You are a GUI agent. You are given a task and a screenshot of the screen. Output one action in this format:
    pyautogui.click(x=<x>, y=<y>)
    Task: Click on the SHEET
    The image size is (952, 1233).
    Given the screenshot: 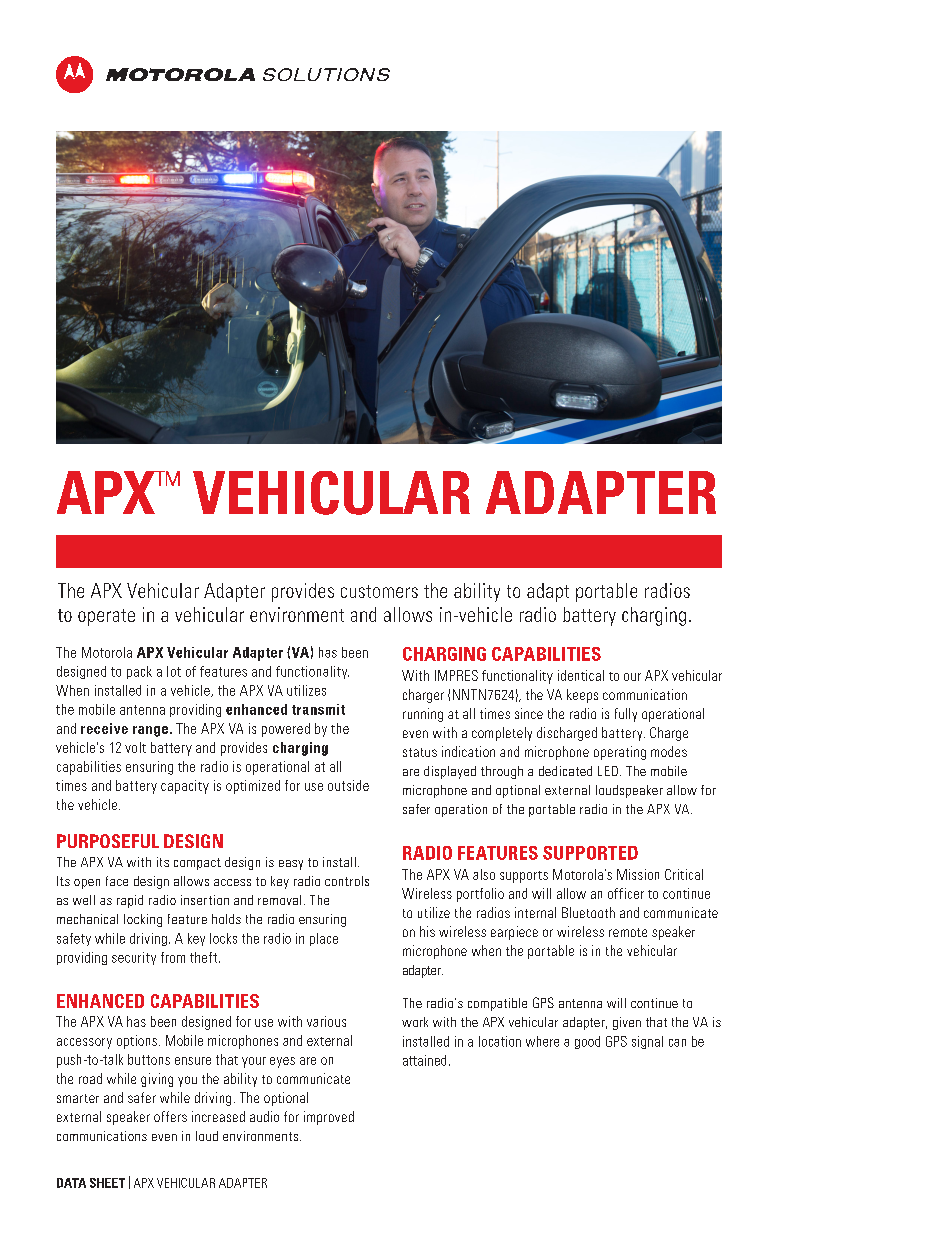 What is the action you would take?
    pyautogui.click(x=107, y=1183)
